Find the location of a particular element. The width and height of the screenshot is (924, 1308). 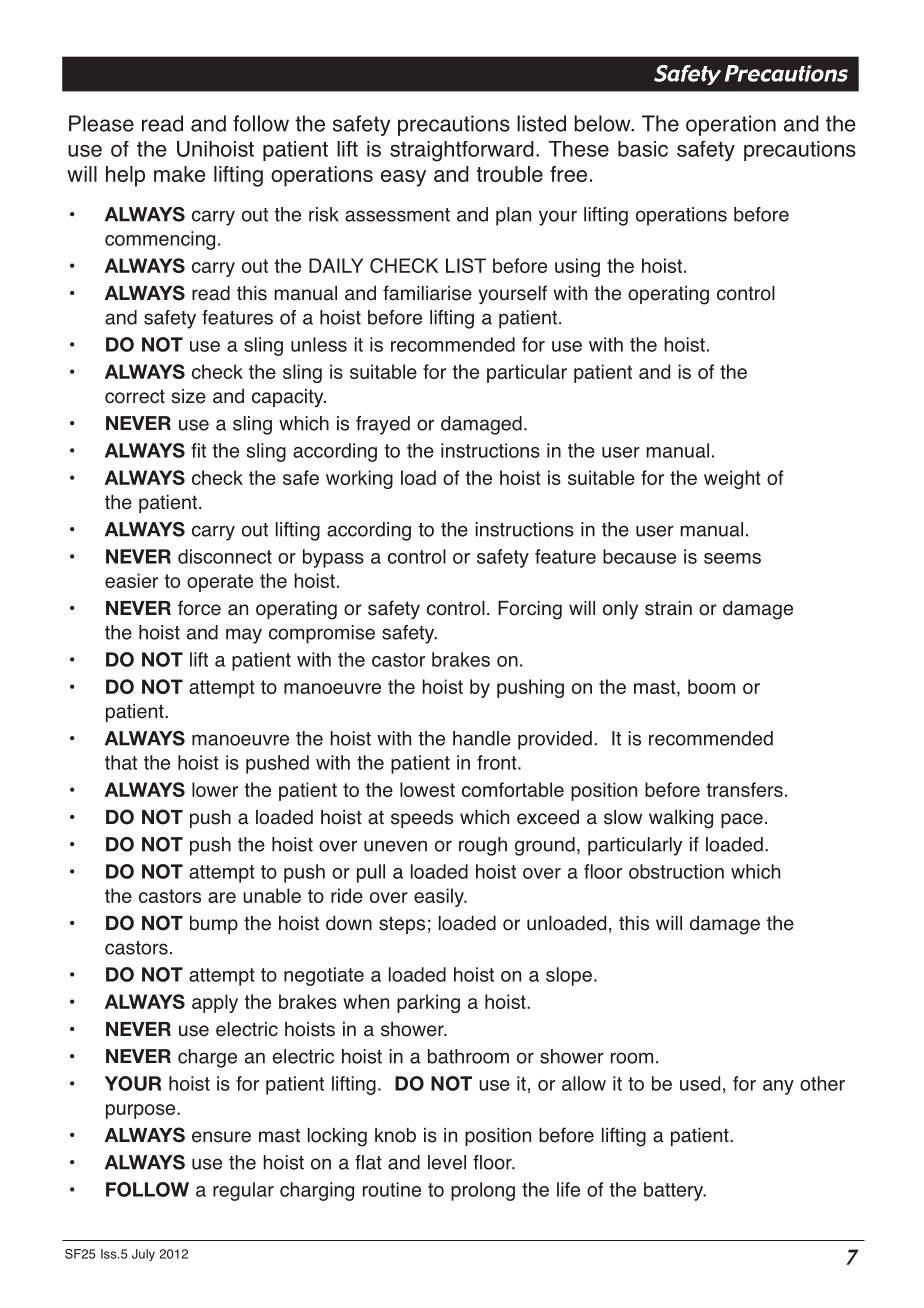

basic is located at coordinates (643, 149).
